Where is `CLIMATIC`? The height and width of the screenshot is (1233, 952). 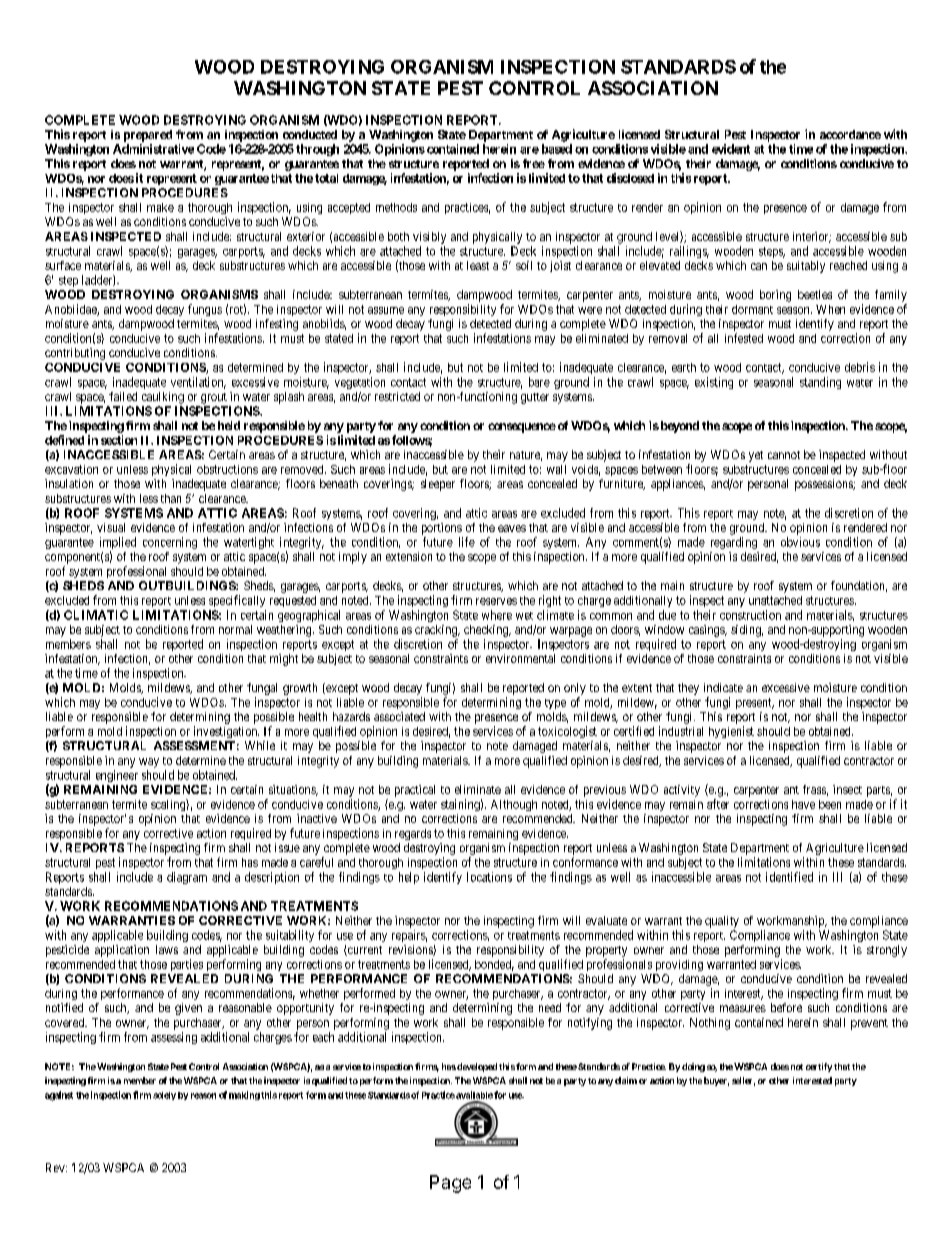
CLIMATIC is located at coordinates (96, 615).
